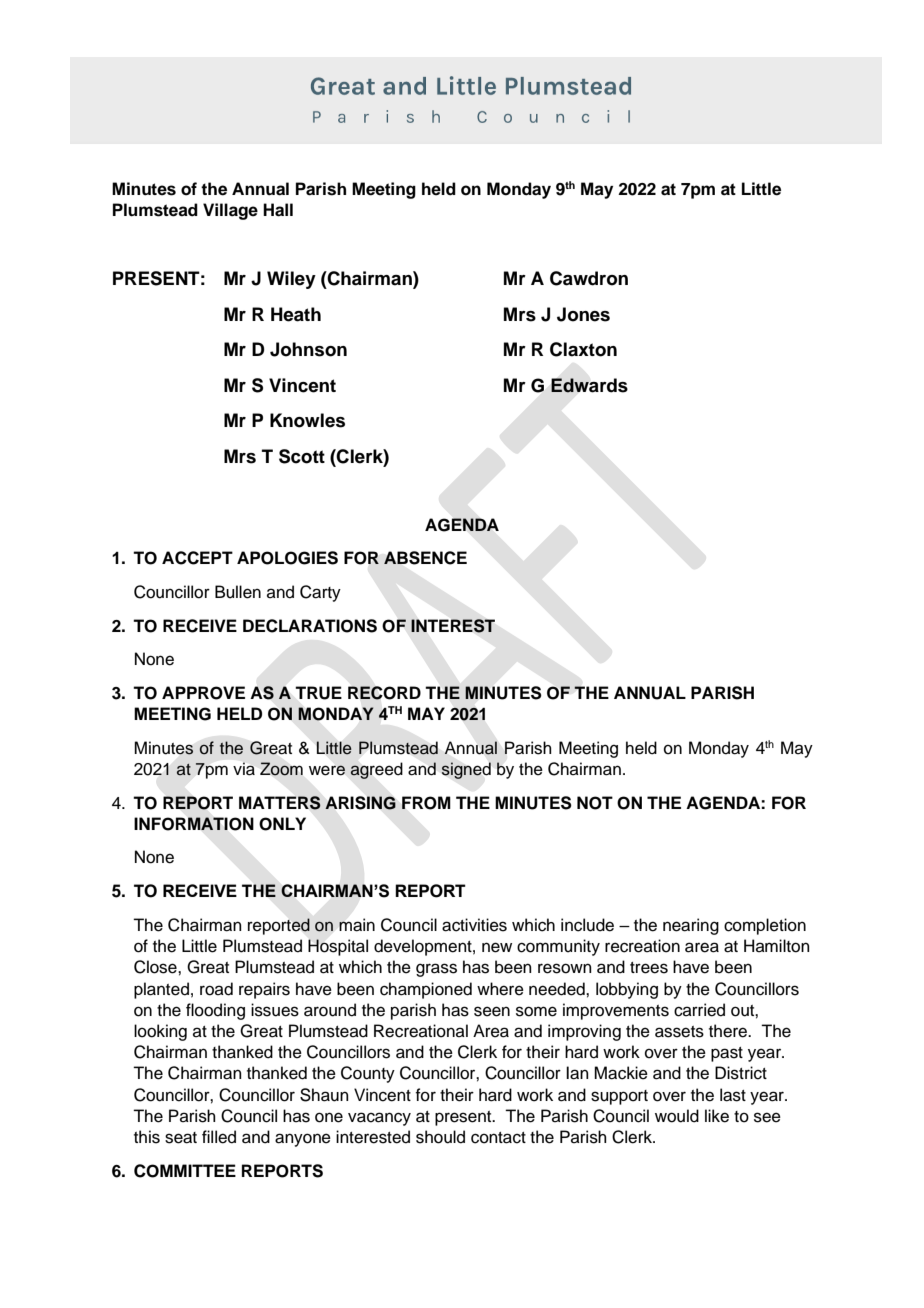  Describe the element at coordinates (307, 420) in the screenshot. I see `Knowles` at that location.
